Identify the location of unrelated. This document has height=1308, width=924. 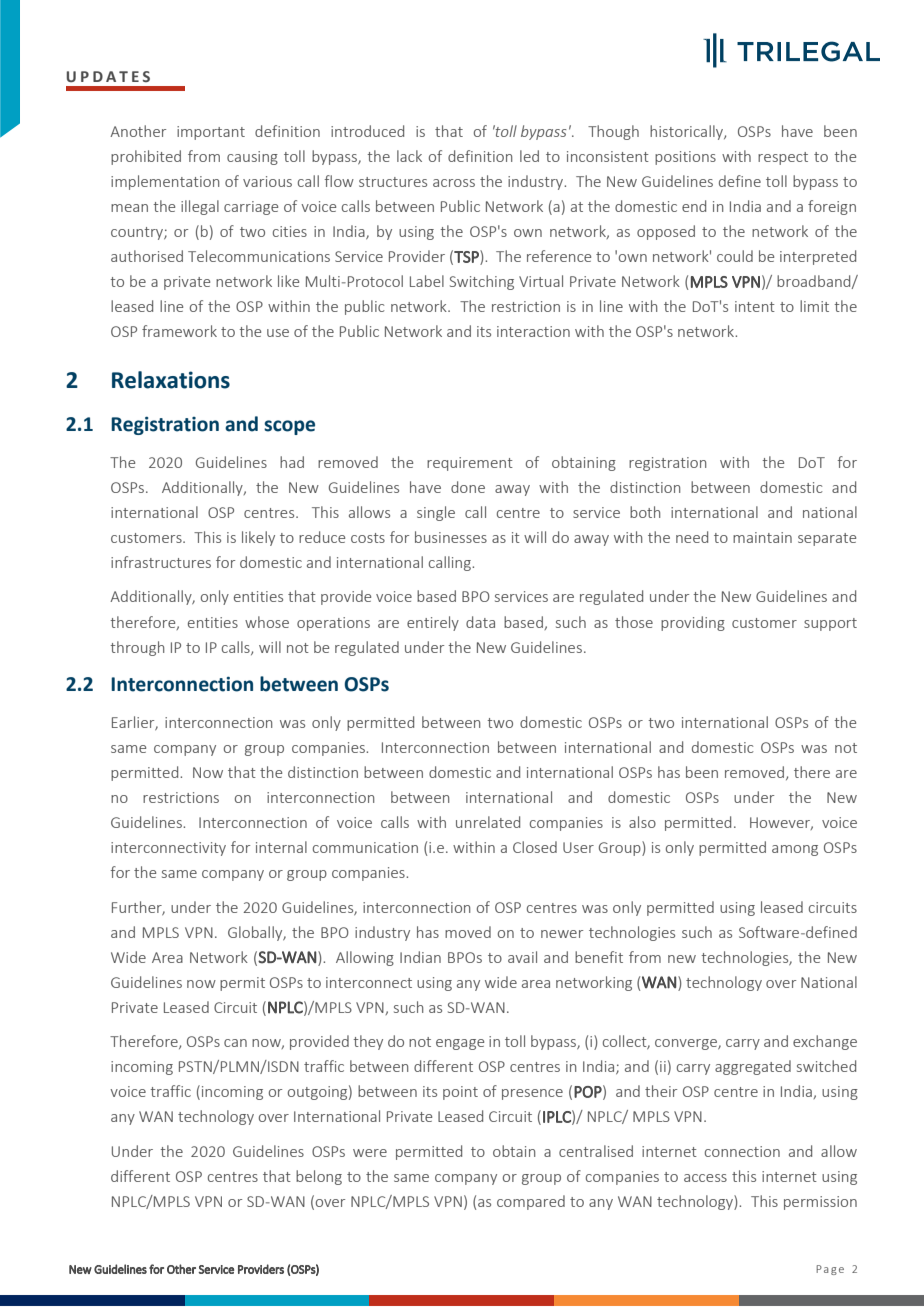
(488, 822).
